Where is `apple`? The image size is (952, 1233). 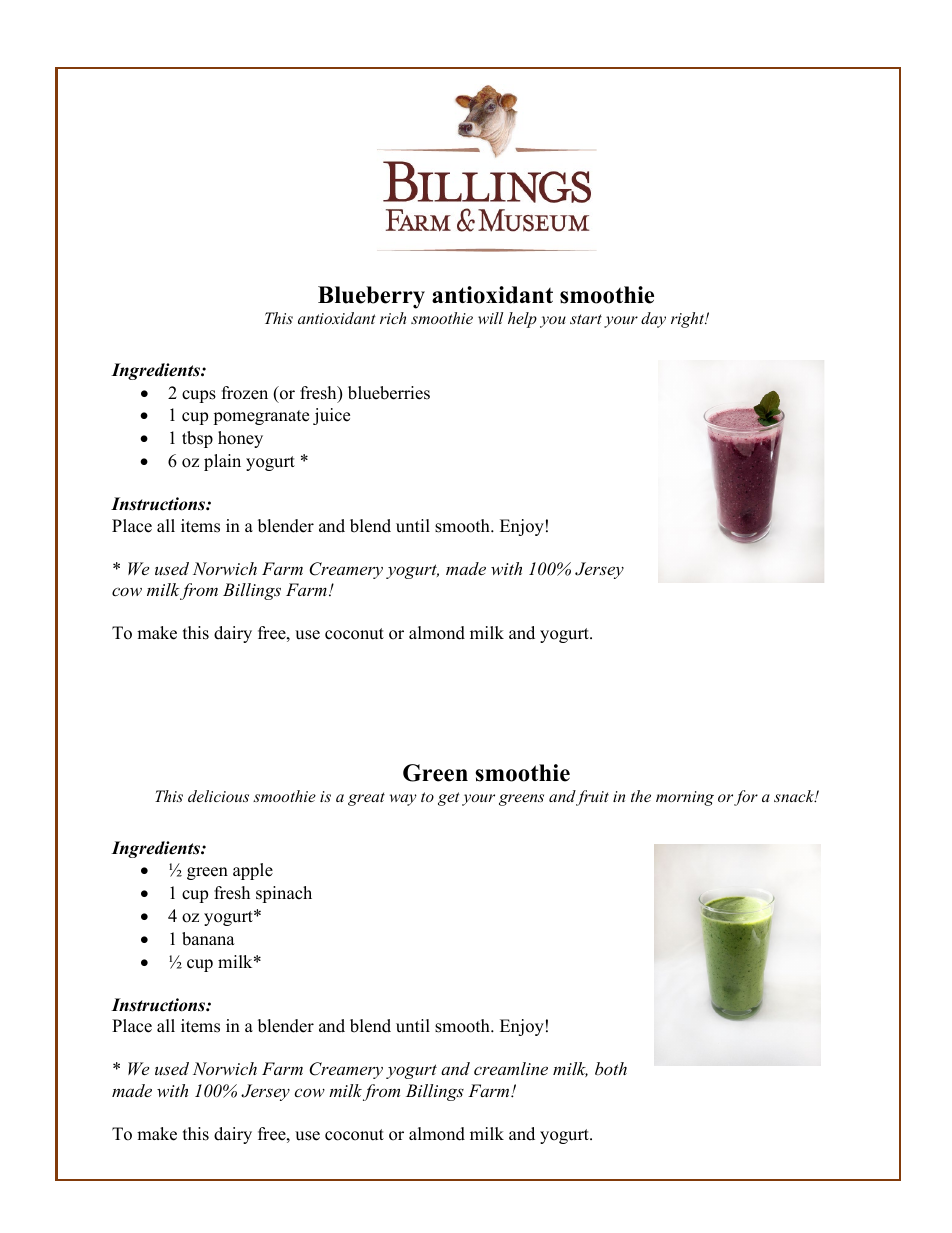 apple is located at coordinates (253, 871).
